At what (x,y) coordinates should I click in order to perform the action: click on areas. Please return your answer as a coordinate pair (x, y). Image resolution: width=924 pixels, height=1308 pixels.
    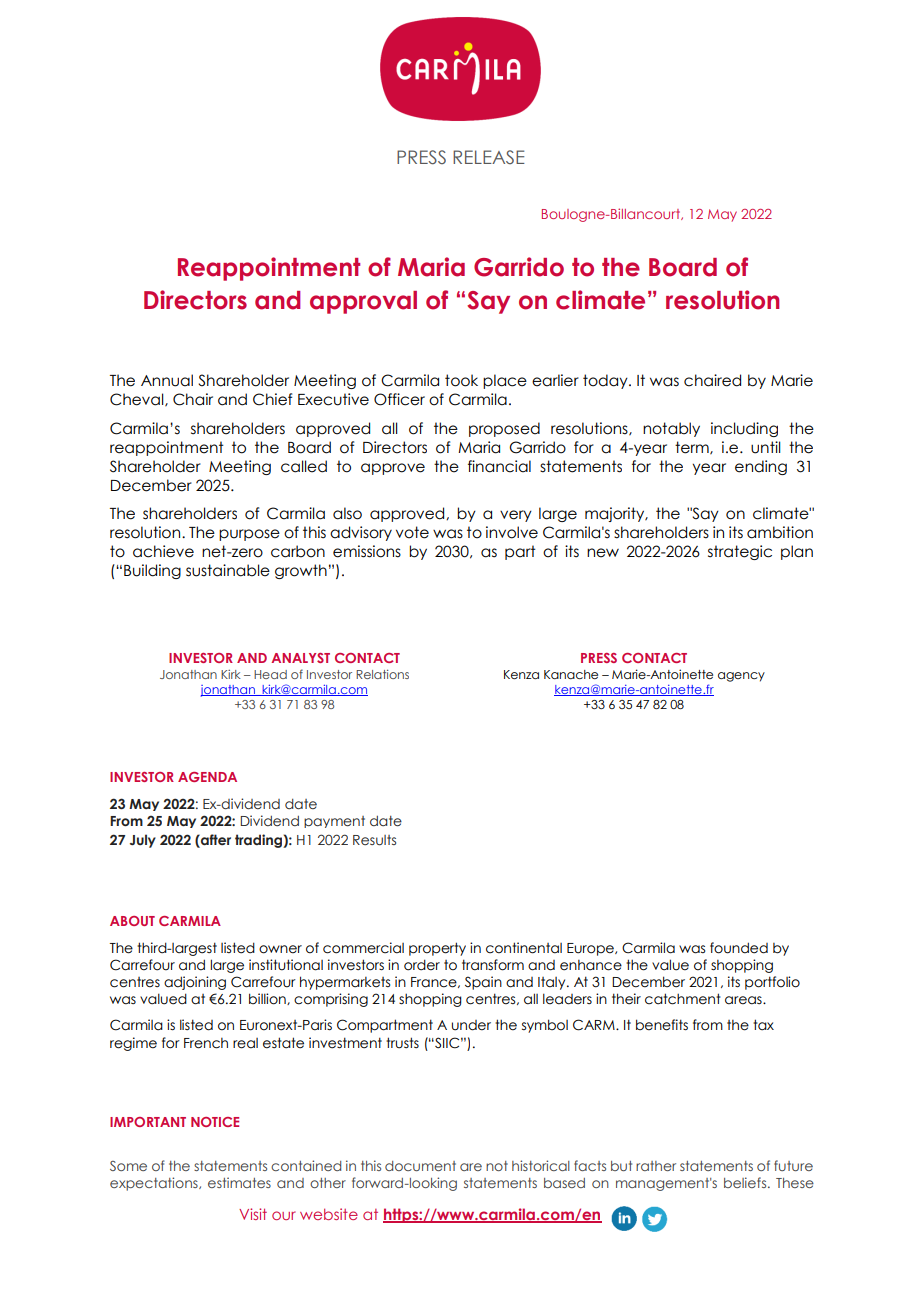
    Looking at the image, I should click on (744, 1000).
